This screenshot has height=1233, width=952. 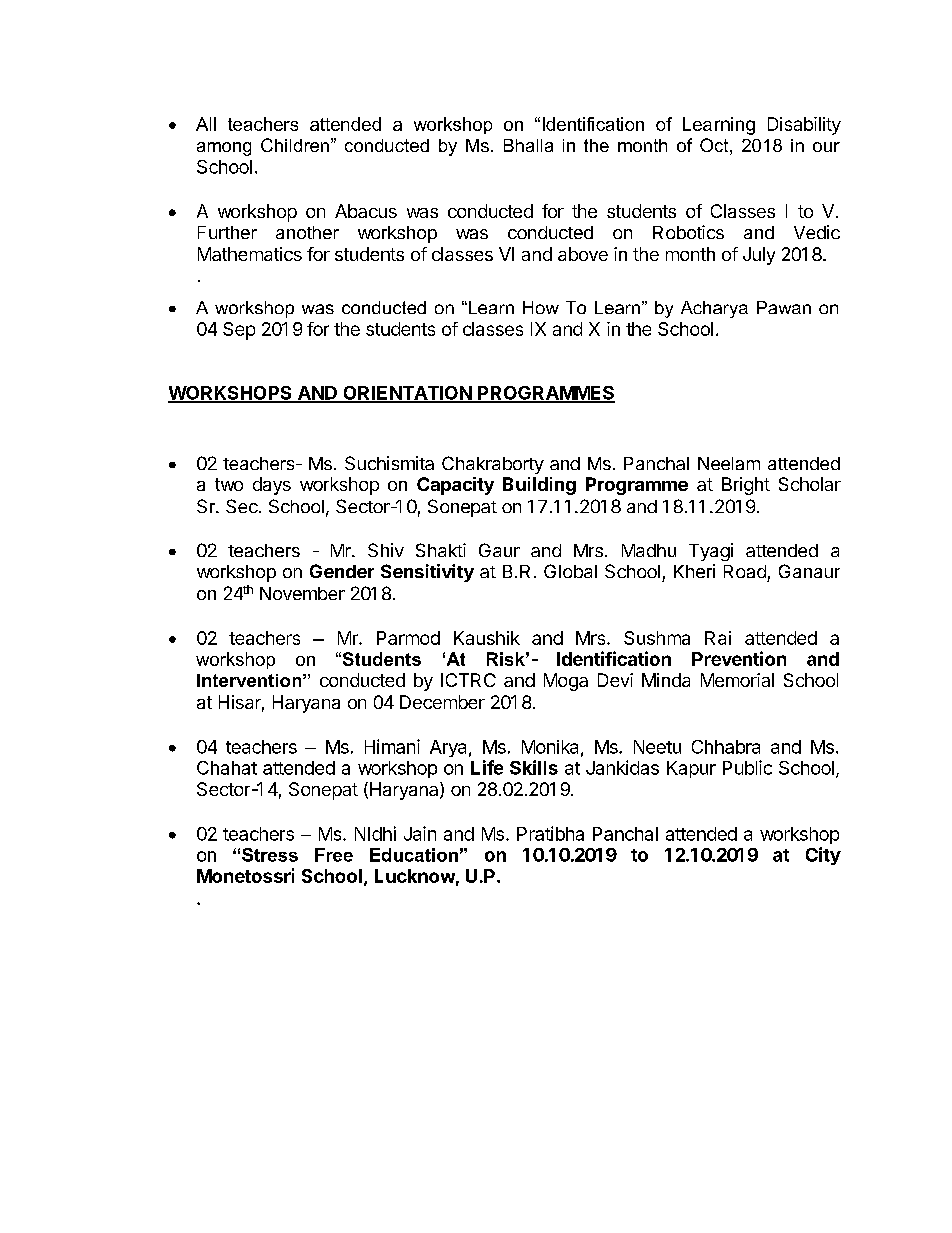 I want to click on Memorial, so click(x=737, y=680).
